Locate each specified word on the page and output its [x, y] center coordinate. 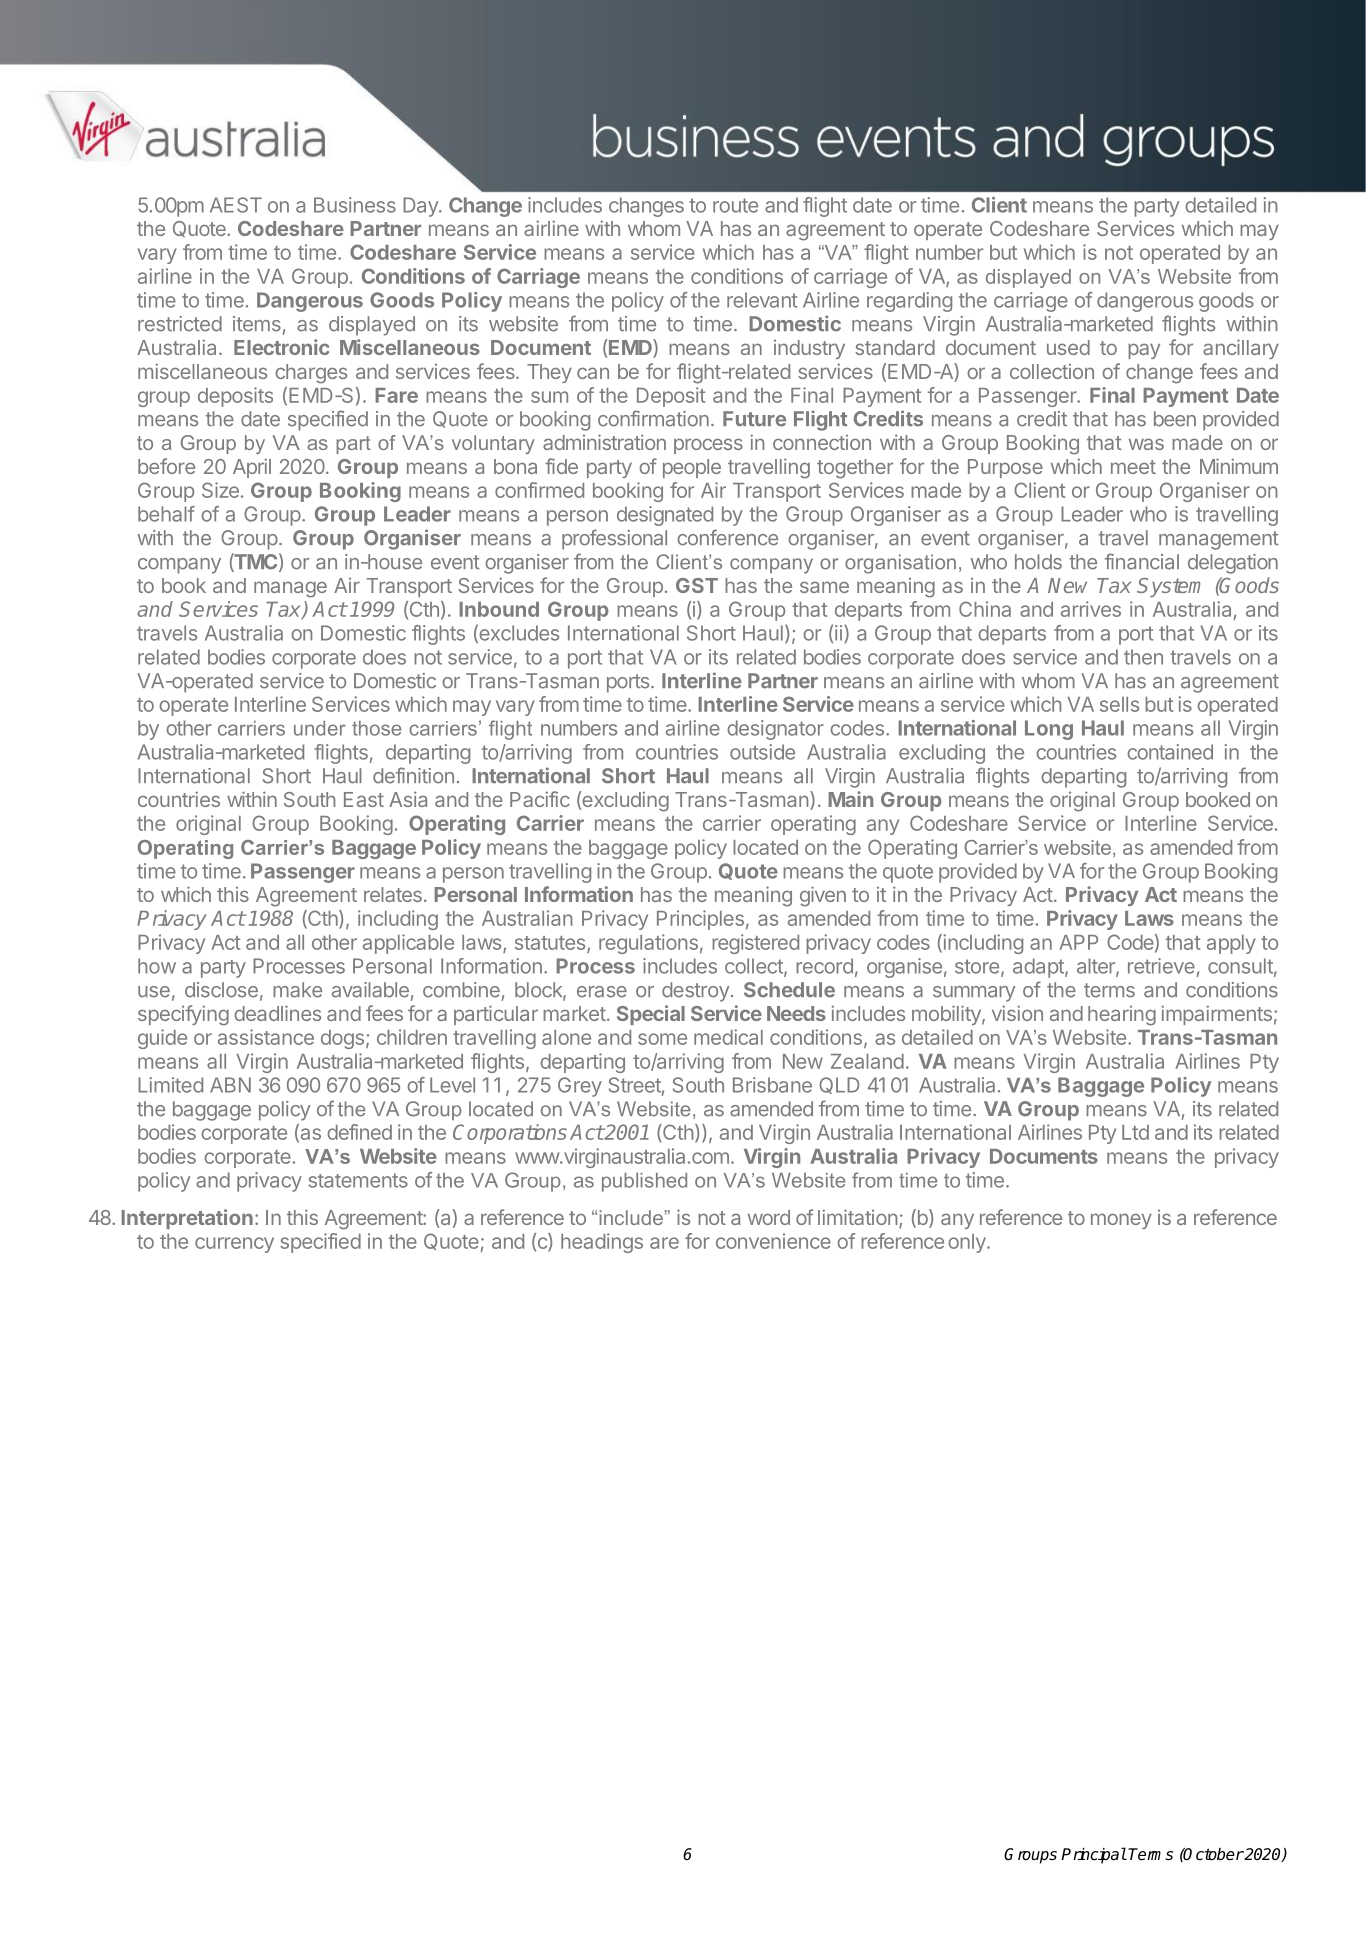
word [769, 1217]
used [1068, 347]
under [320, 728]
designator [775, 730]
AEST [236, 205]
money [1121, 1221]
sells [1119, 704]
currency [234, 1245]
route [735, 205]
